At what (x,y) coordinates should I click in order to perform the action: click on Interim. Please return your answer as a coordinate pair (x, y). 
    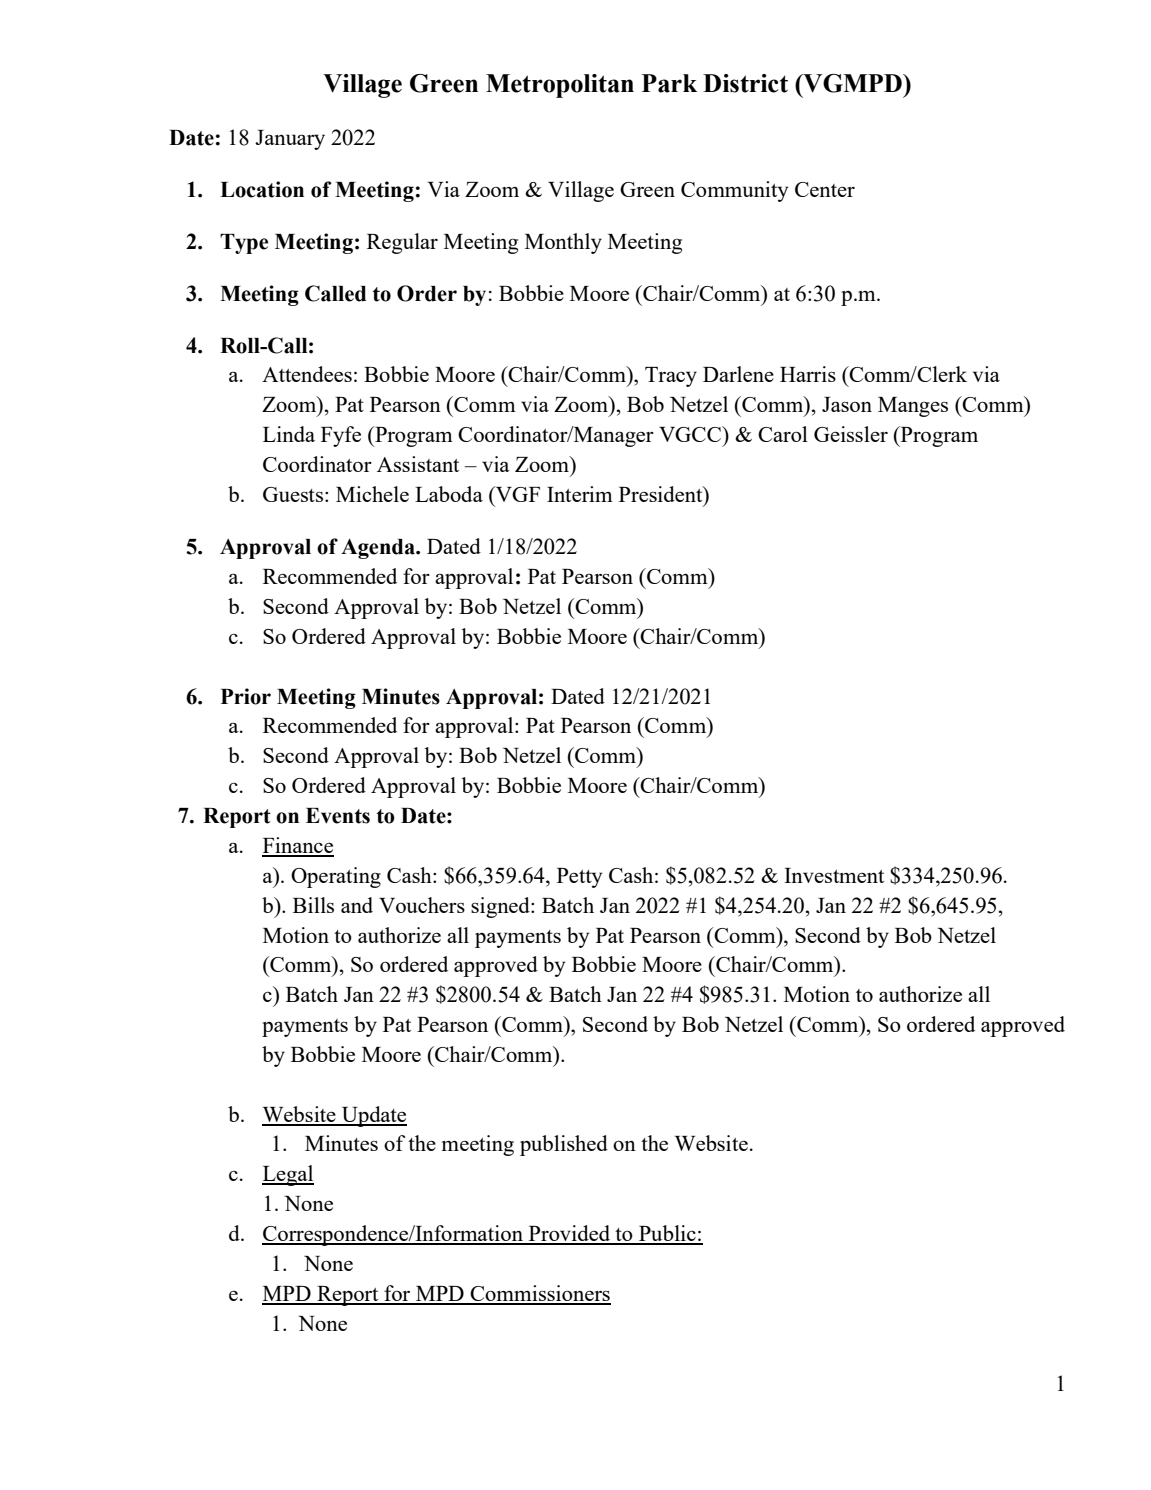
    Looking at the image, I should click on (580, 494).
